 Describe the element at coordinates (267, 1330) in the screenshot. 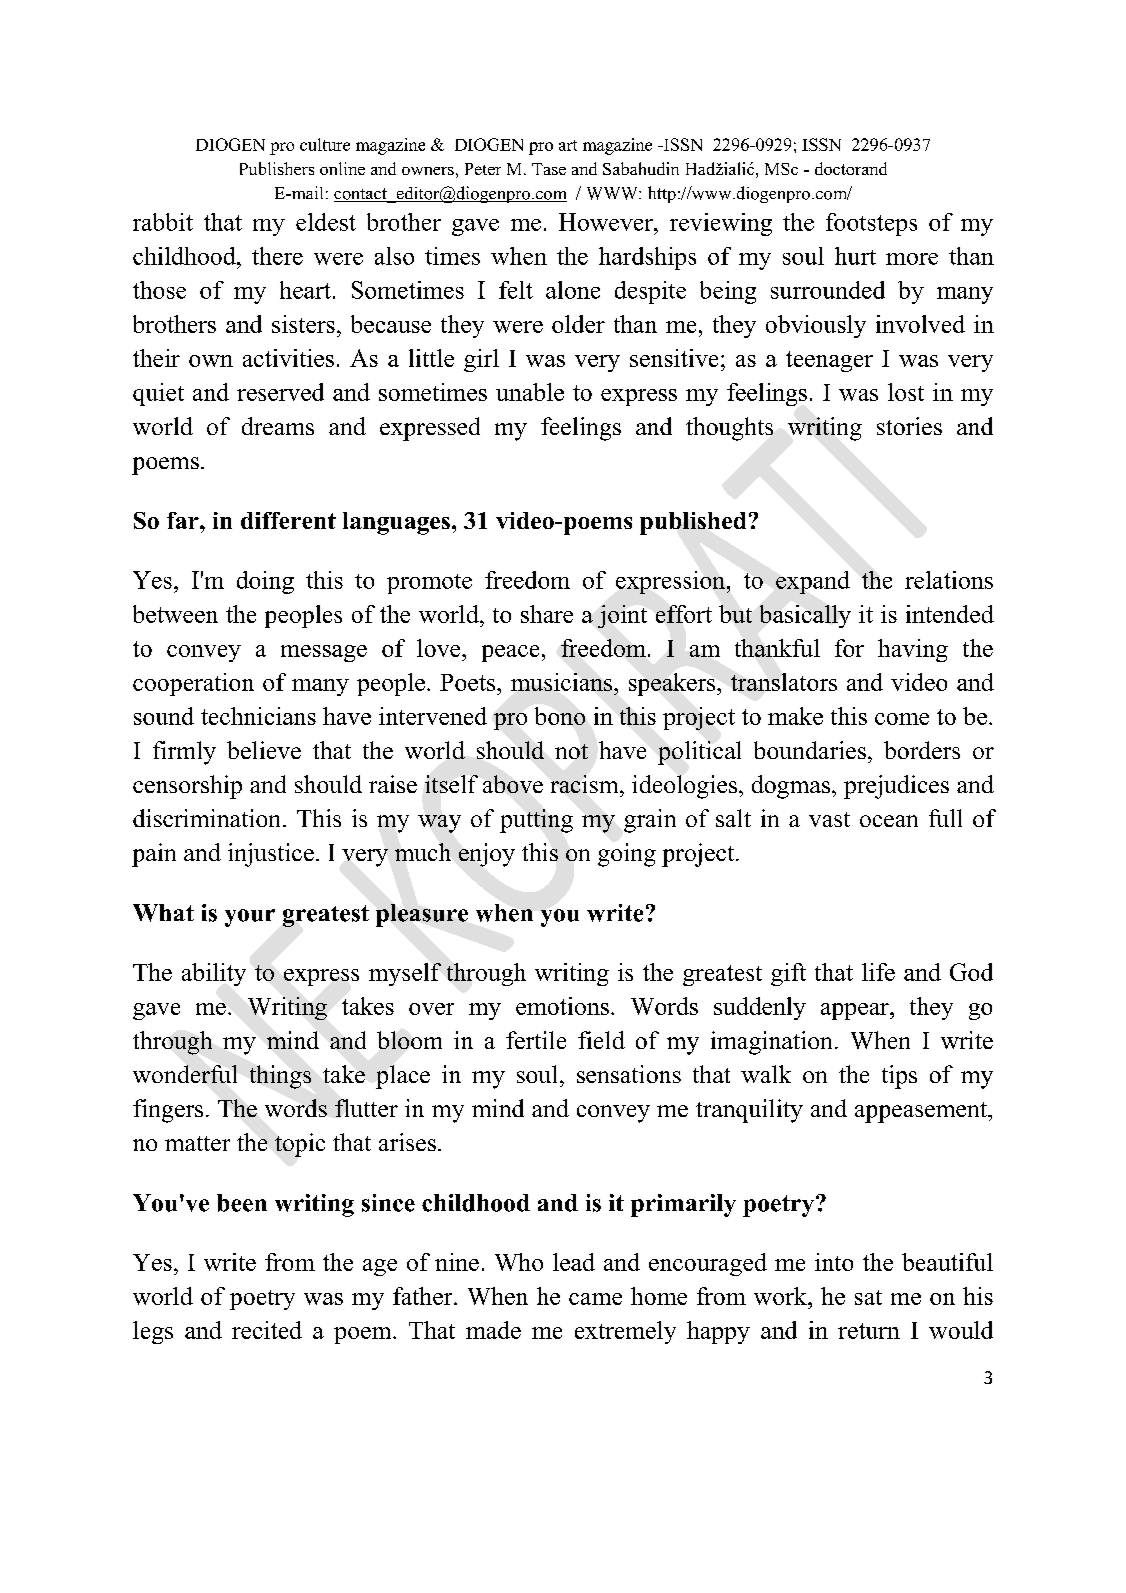

I see `recited` at that location.
